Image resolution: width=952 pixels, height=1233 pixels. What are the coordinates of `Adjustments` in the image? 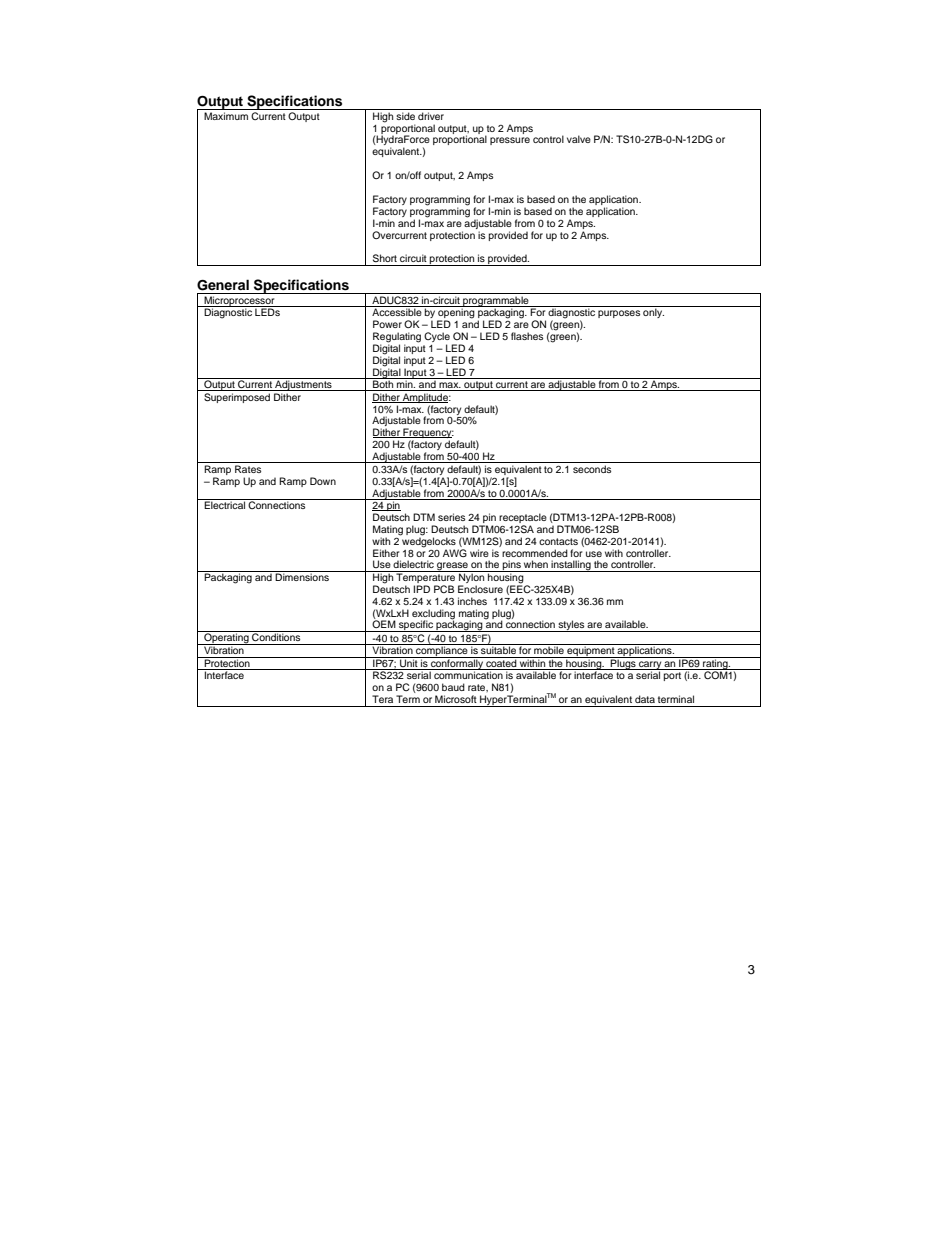 It's located at (303, 384).
